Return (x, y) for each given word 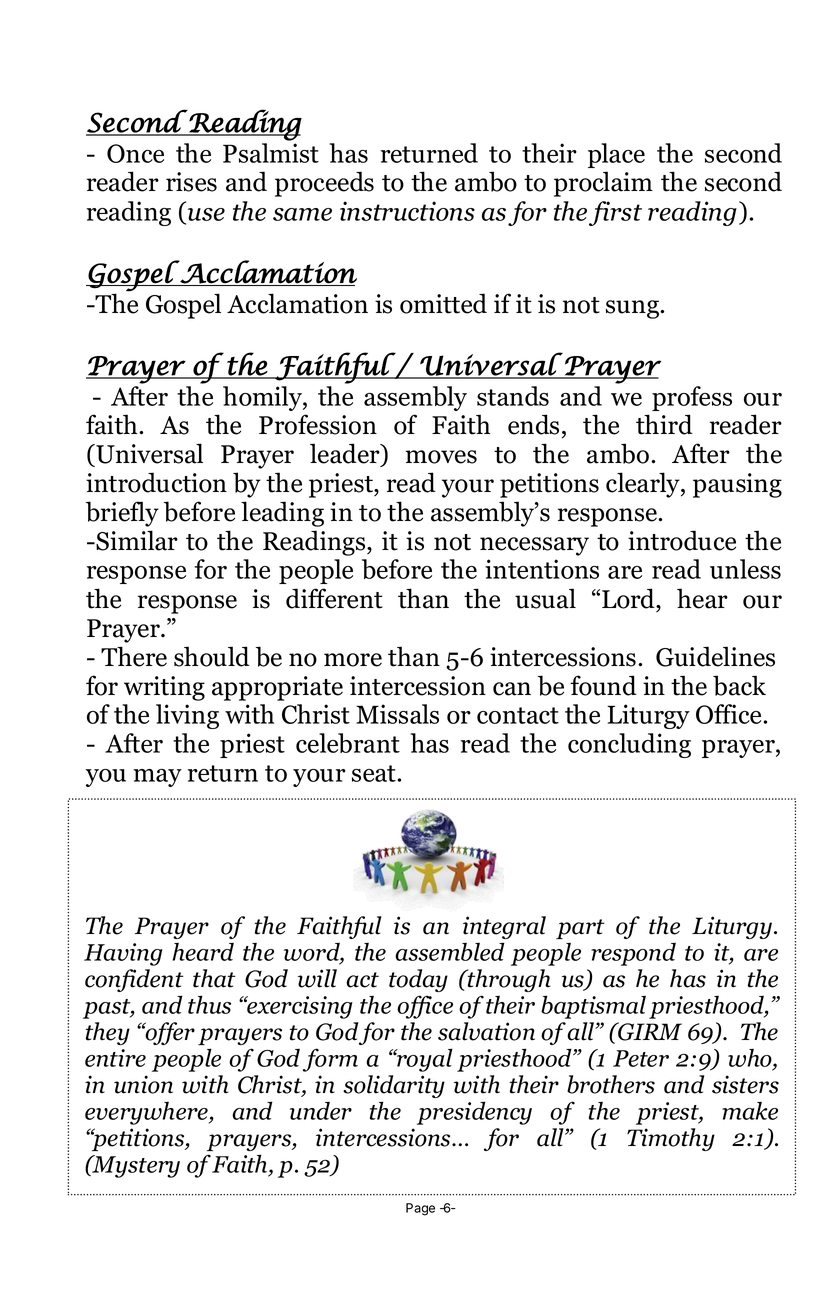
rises (191, 182)
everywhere (147, 1113)
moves (441, 457)
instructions (407, 211)
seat (375, 773)
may (157, 778)
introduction (156, 482)
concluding (629, 745)
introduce (682, 540)
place (616, 155)
